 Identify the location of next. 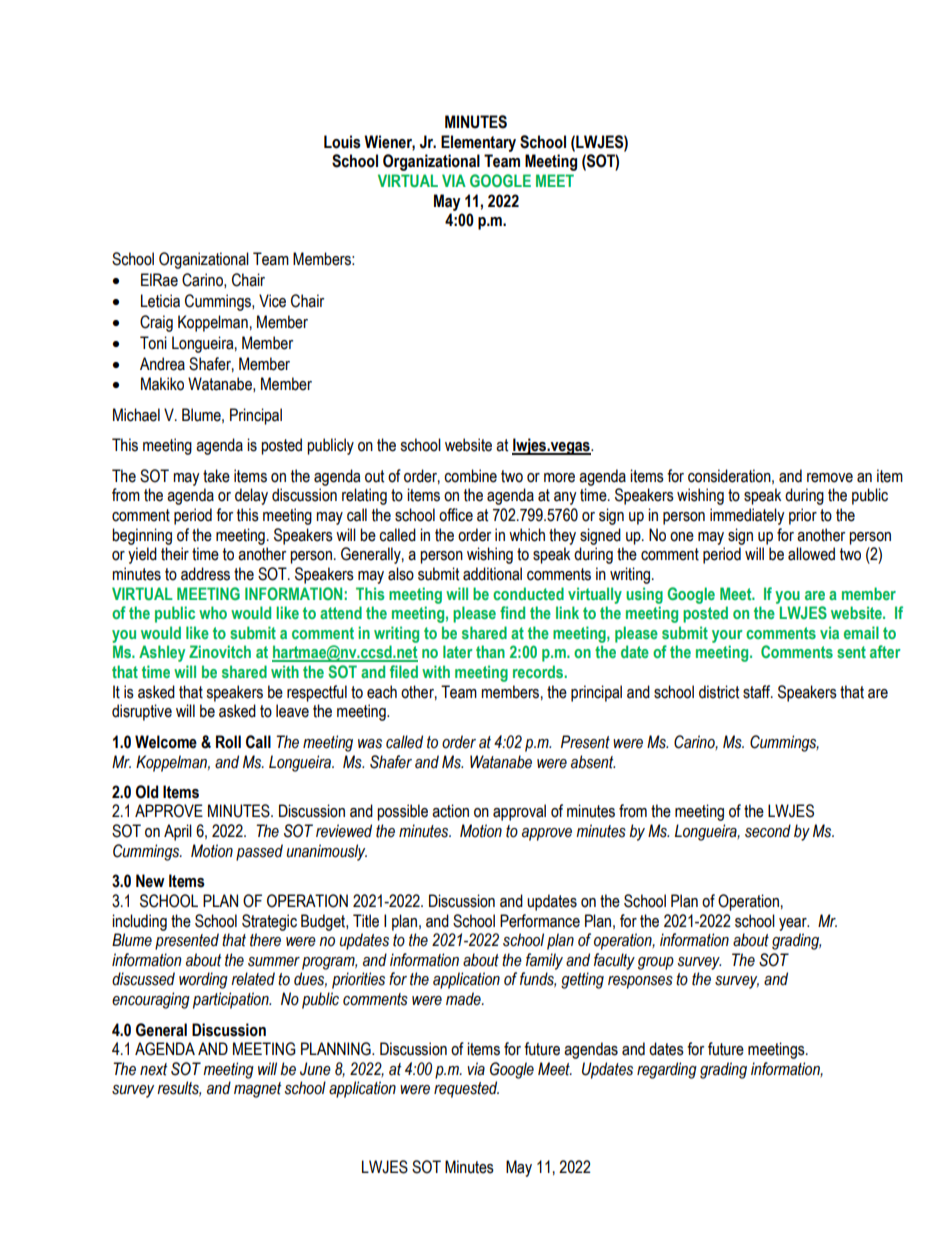
(153, 1069).
